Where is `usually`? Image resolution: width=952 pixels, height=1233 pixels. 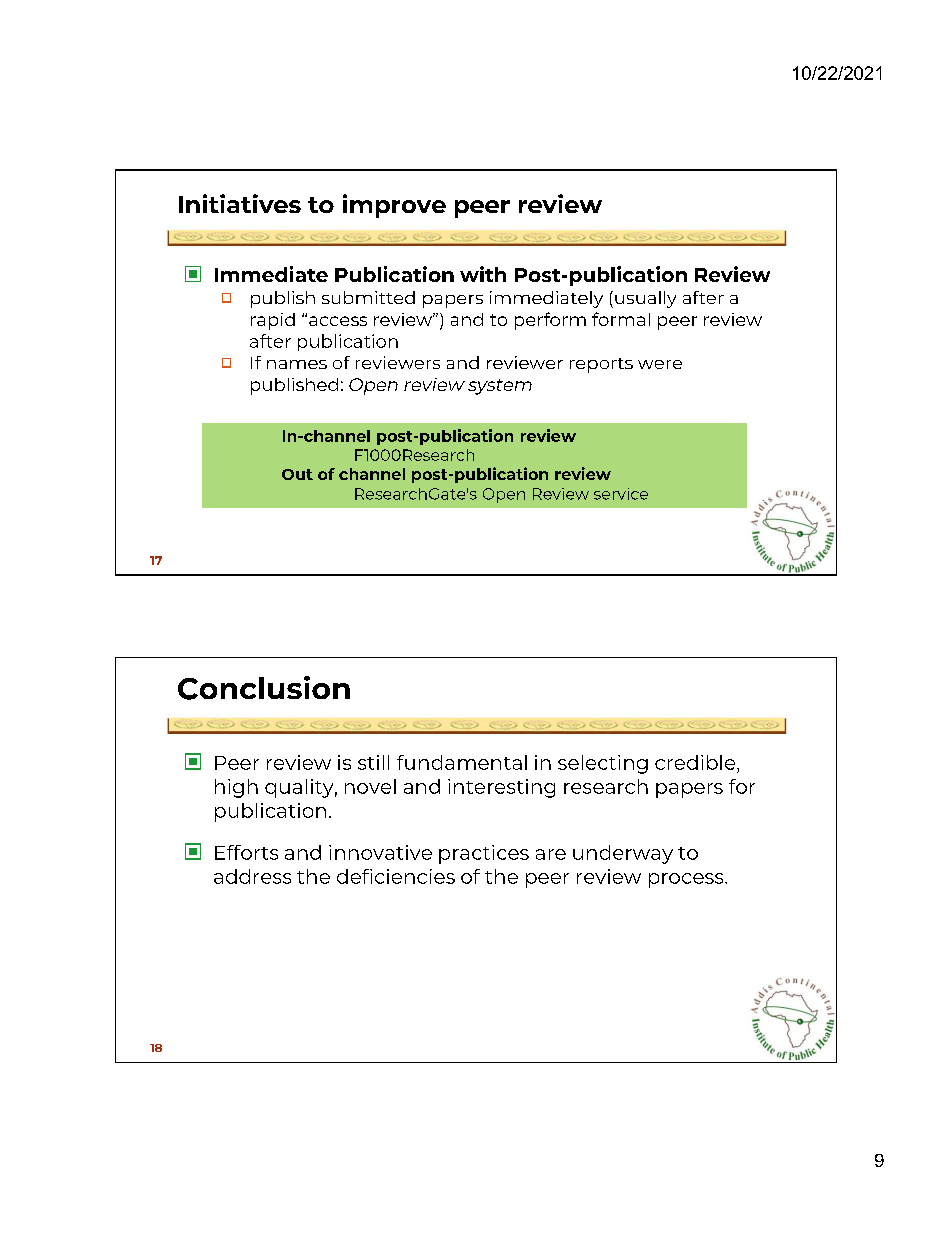
usually is located at coordinates (645, 299).
